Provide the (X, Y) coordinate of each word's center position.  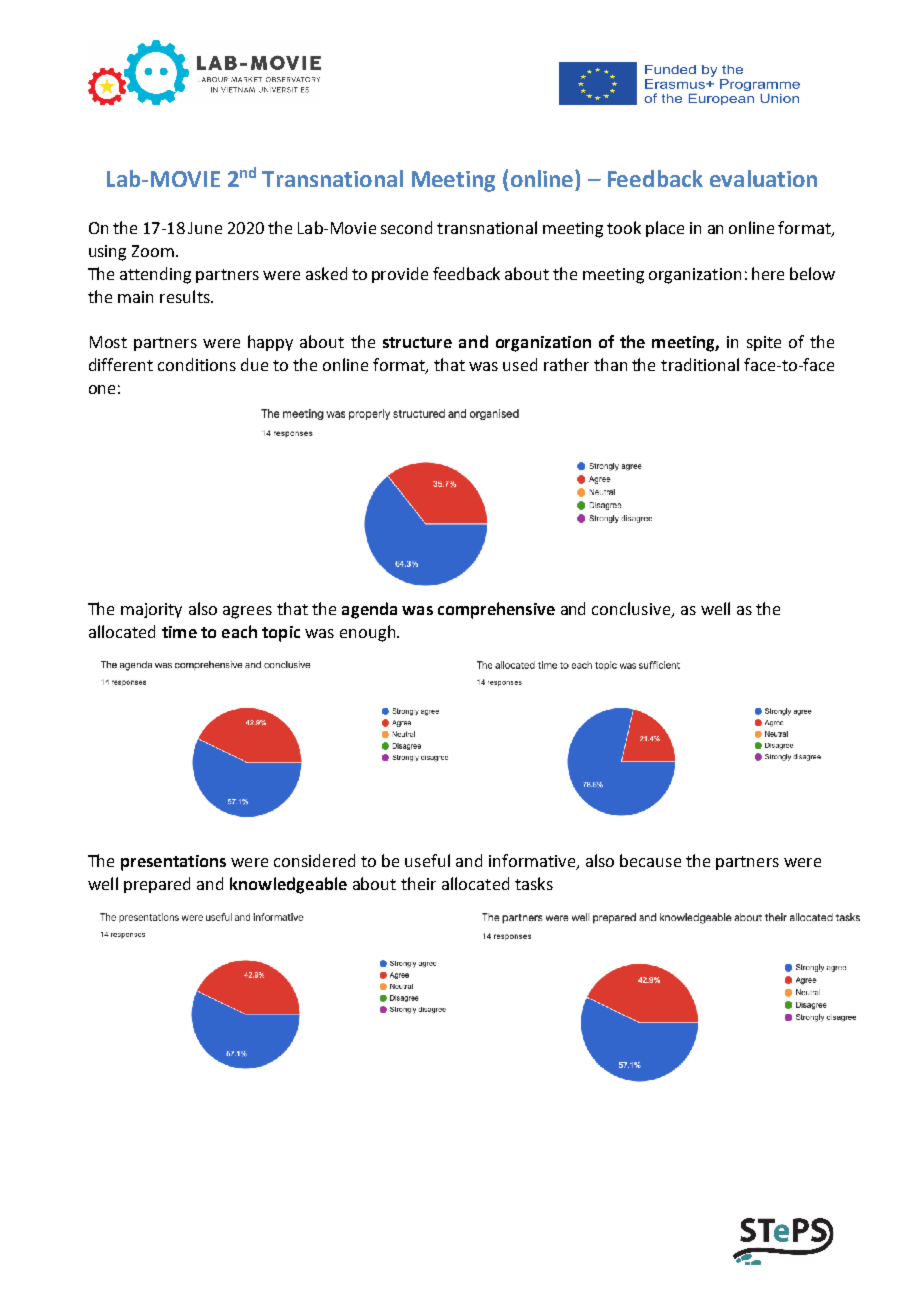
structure (417, 342)
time (179, 632)
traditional (700, 364)
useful (427, 860)
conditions (197, 364)
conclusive (632, 610)
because (650, 860)
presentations (173, 863)
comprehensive (496, 610)
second (406, 227)
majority (151, 610)
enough (367, 633)
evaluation (763, 178)
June (205, 228)
